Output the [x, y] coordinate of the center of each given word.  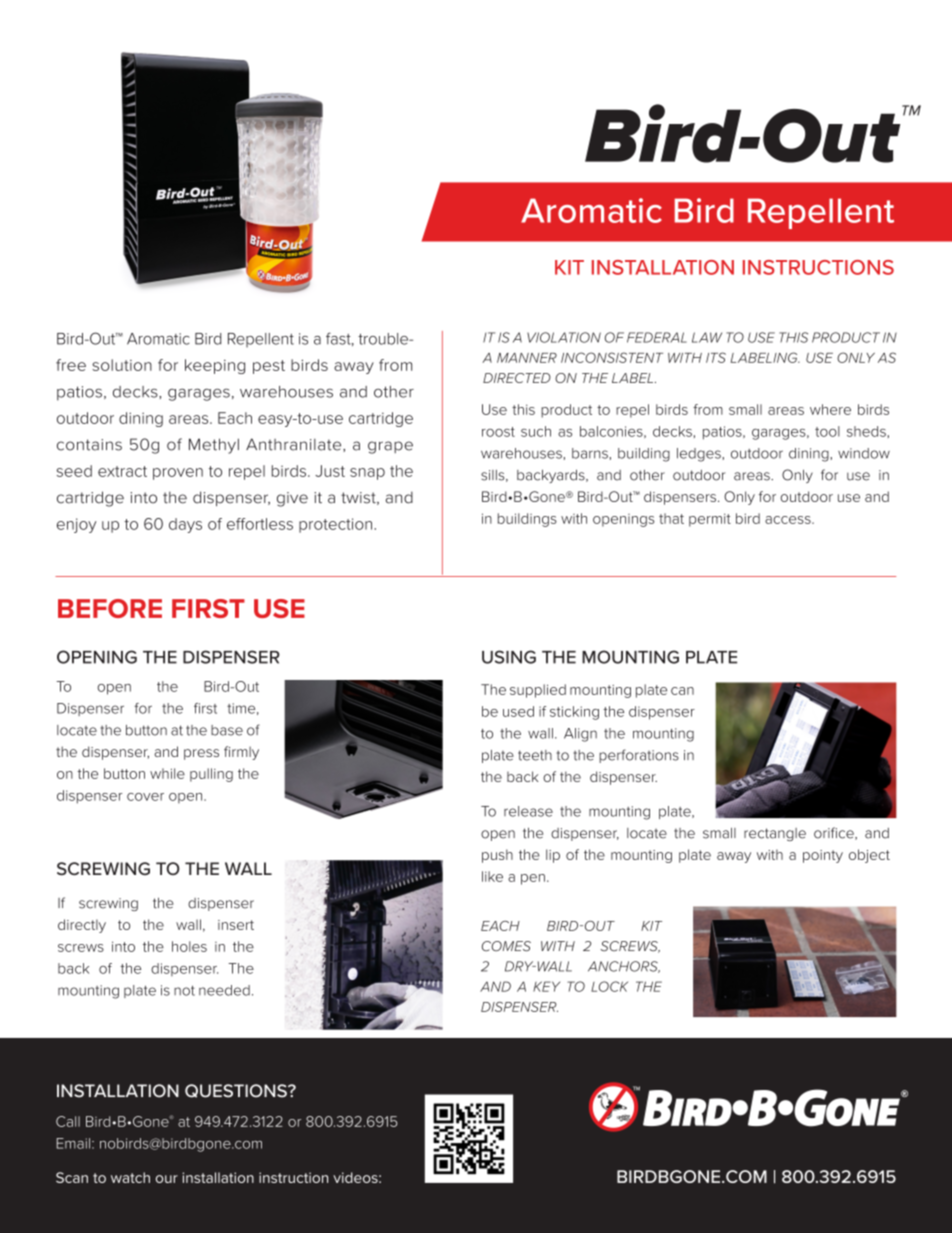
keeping [215, 366]
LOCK [609, 986]
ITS [716, 357]
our [167, 1179]
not [184, 990]
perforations [639, 756]
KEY [546, 986]
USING [509, 657]
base [227, 730]
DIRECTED [517, 378]
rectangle [775, 834]
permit [710, 520]
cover [145, 797]
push [497, 856]
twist [359, 498]
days [185, 525]
